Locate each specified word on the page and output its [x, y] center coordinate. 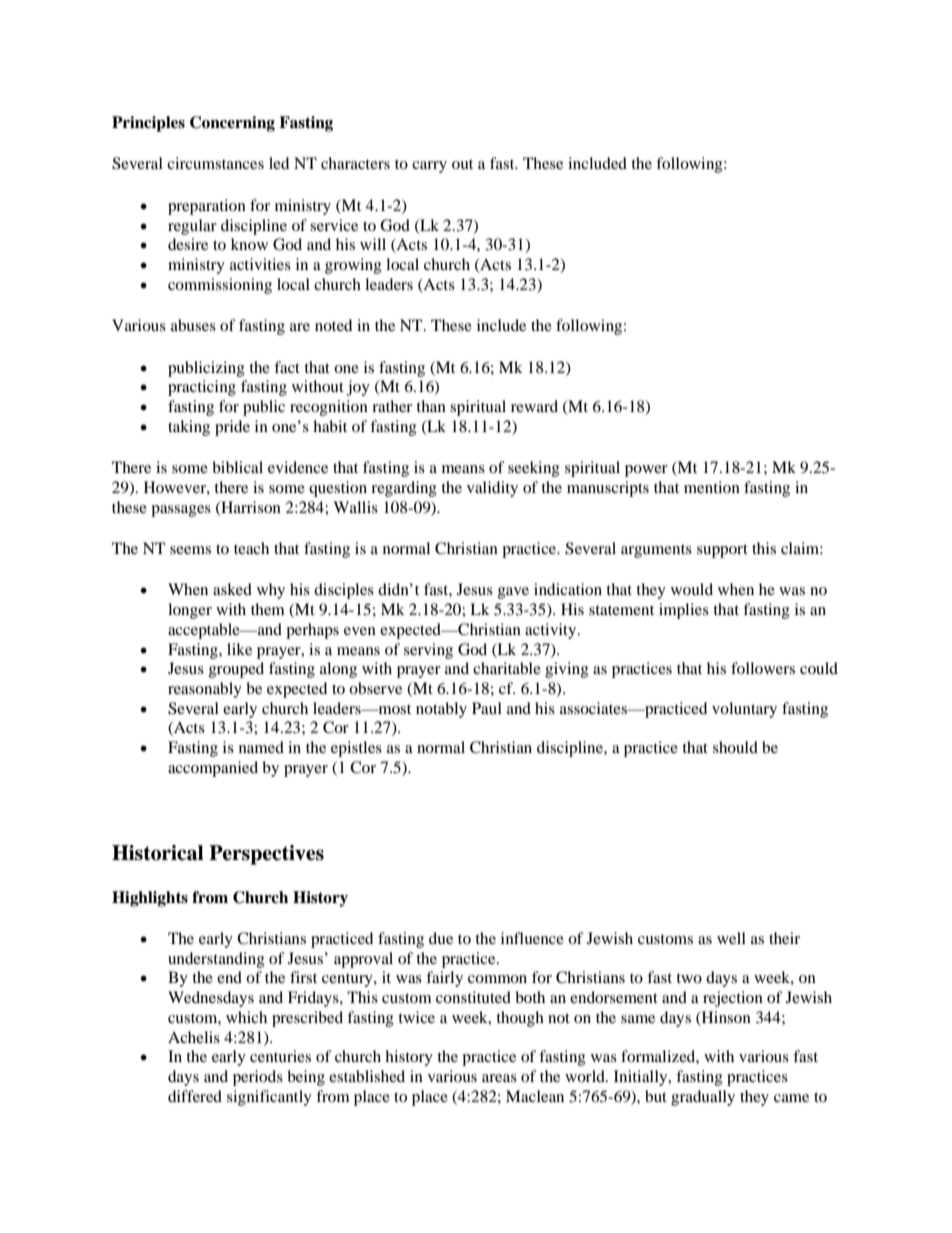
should [735, 747]
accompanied [213, 769]
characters [355, 163]
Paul [487, 708]
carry [429, 167]
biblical [237, 467]
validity [492, 489]
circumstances [215, 163]
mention [712, 487]
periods [258, 1078]
